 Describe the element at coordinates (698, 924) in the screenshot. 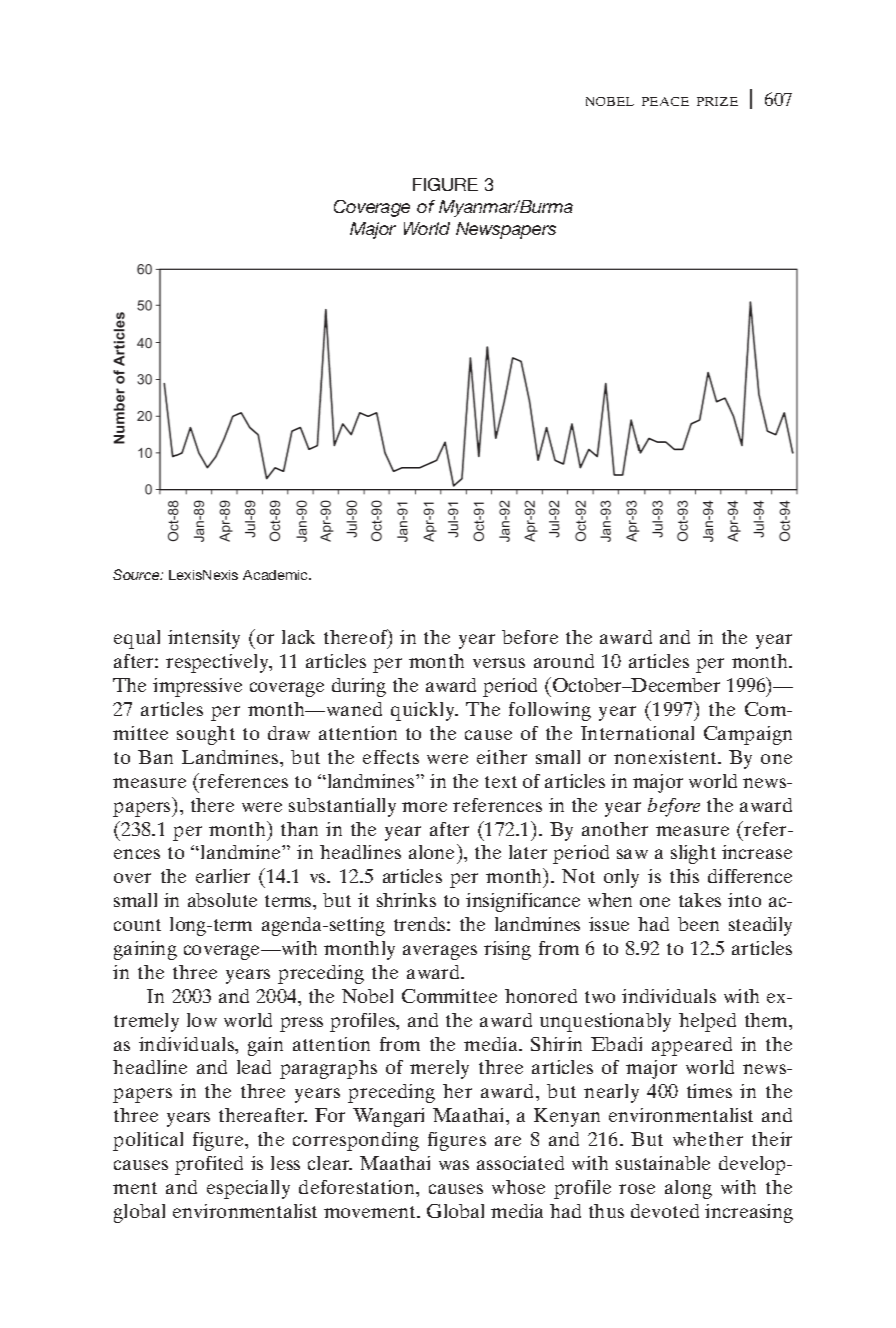

I see `been` at that location.
